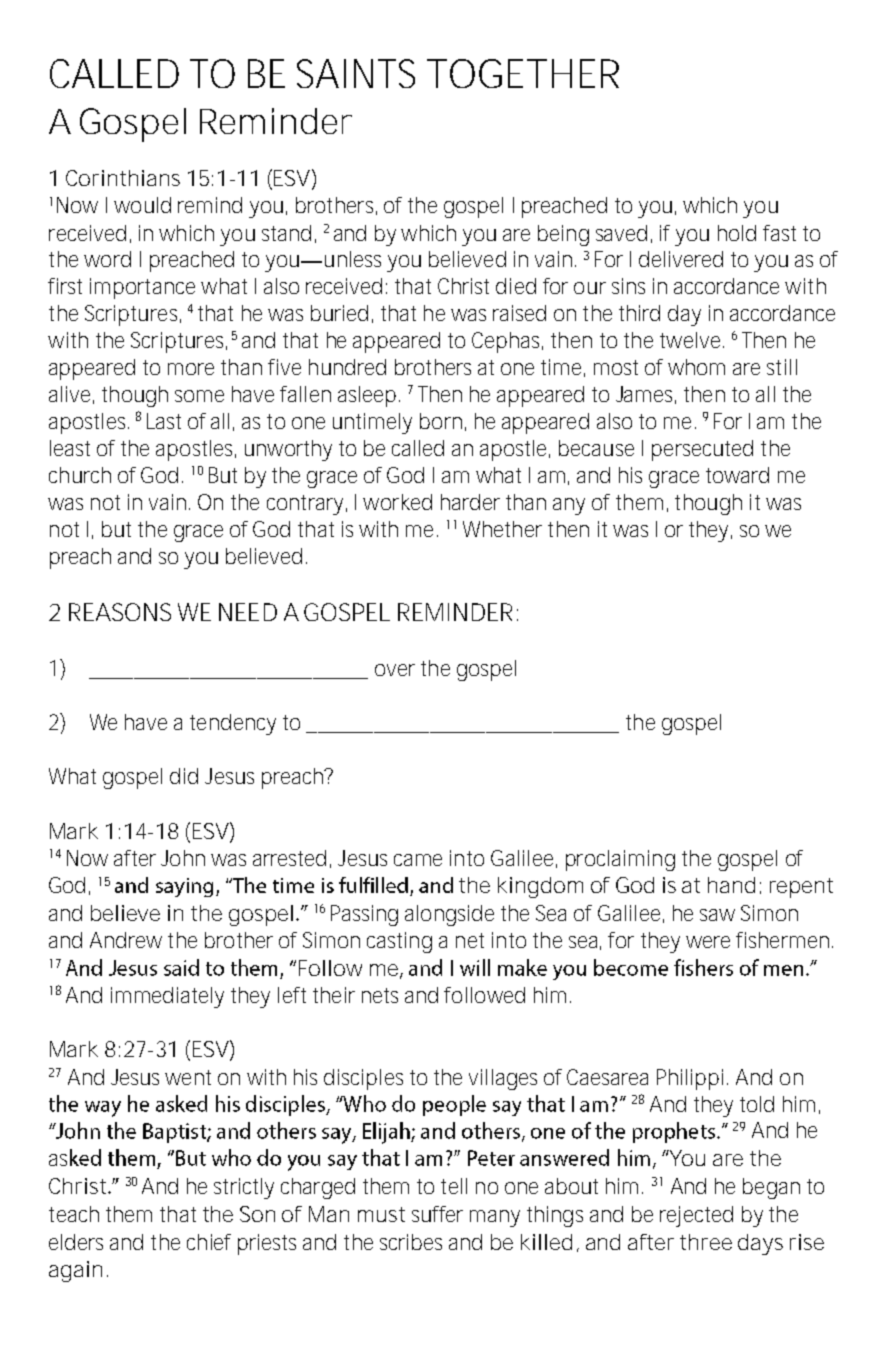 This screenshot has height=1372, width=887. Describe the element at coordinates (731, 885) in the screenshot. I see `hand` at that location.
